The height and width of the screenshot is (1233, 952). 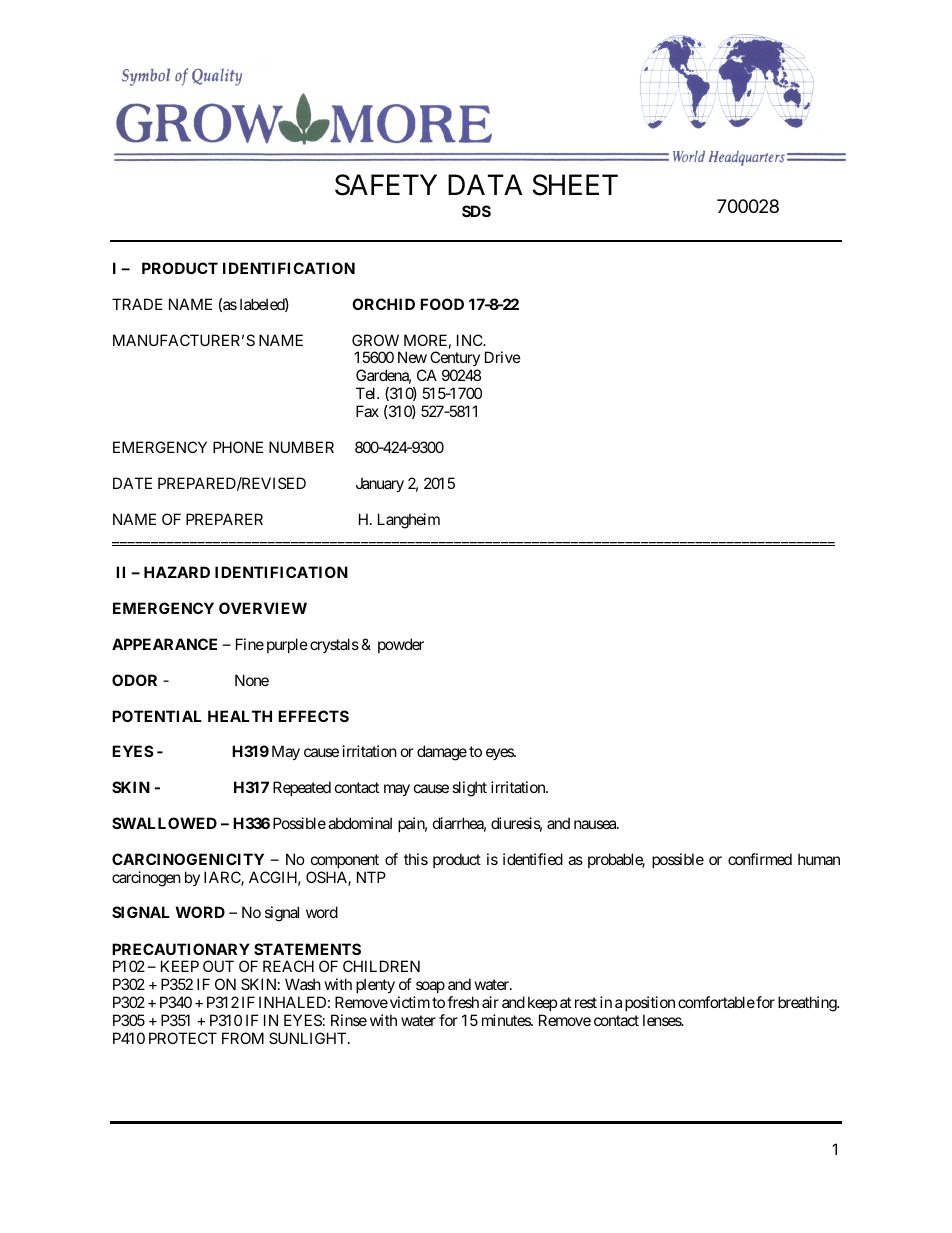 What do you see at coordinates (760, 859) in the screenshot?
I see `confirmed` at bounding box center [760, 859].
